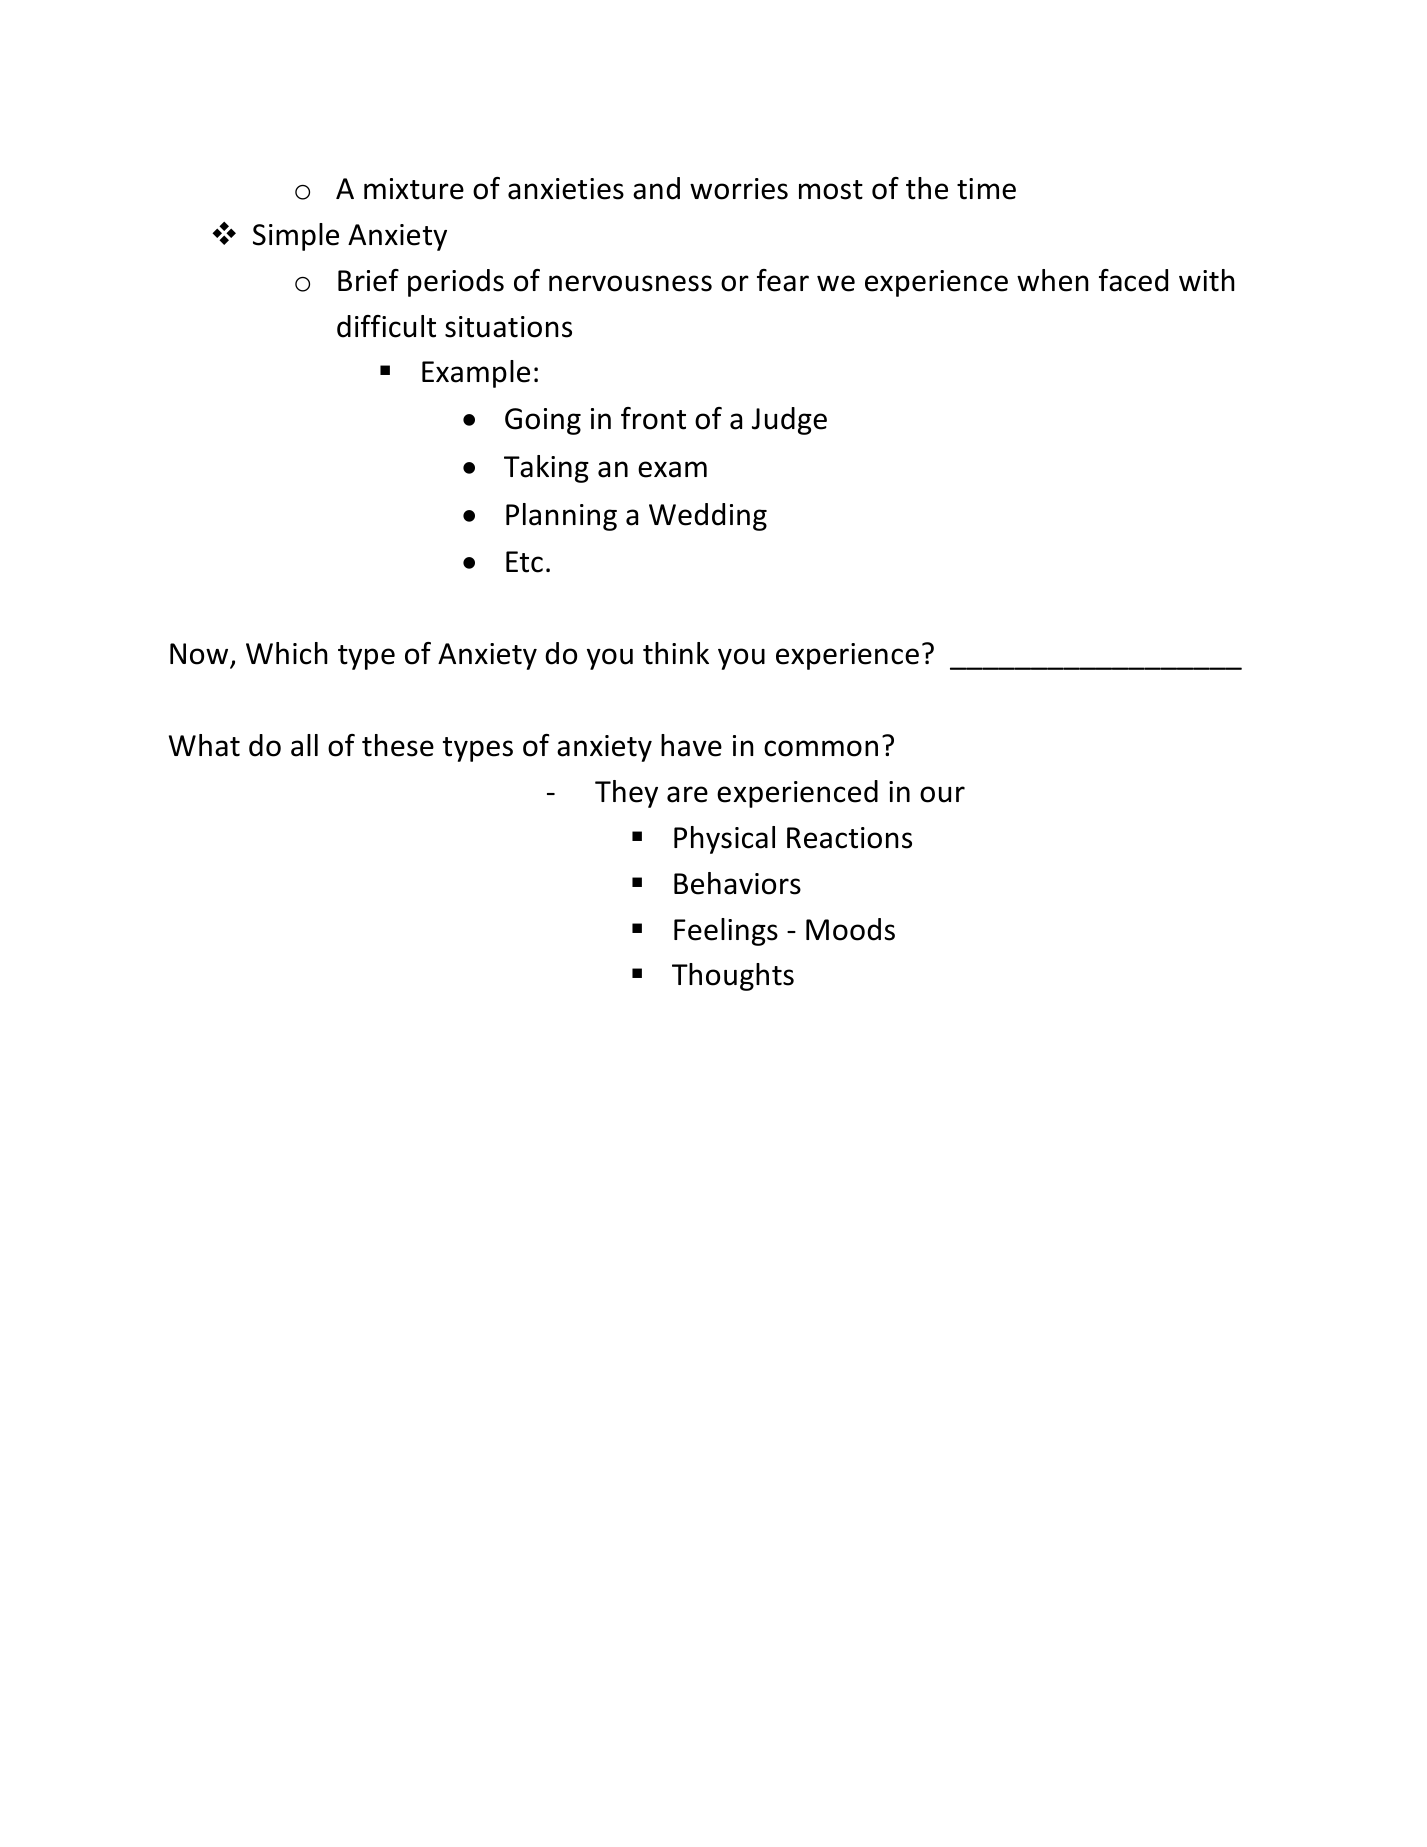 This screenshot has height=1847, width=1427. What do you see at coordinates (676, 653) in the screenshot?
I see `think` at bounding box center [676, 653].
